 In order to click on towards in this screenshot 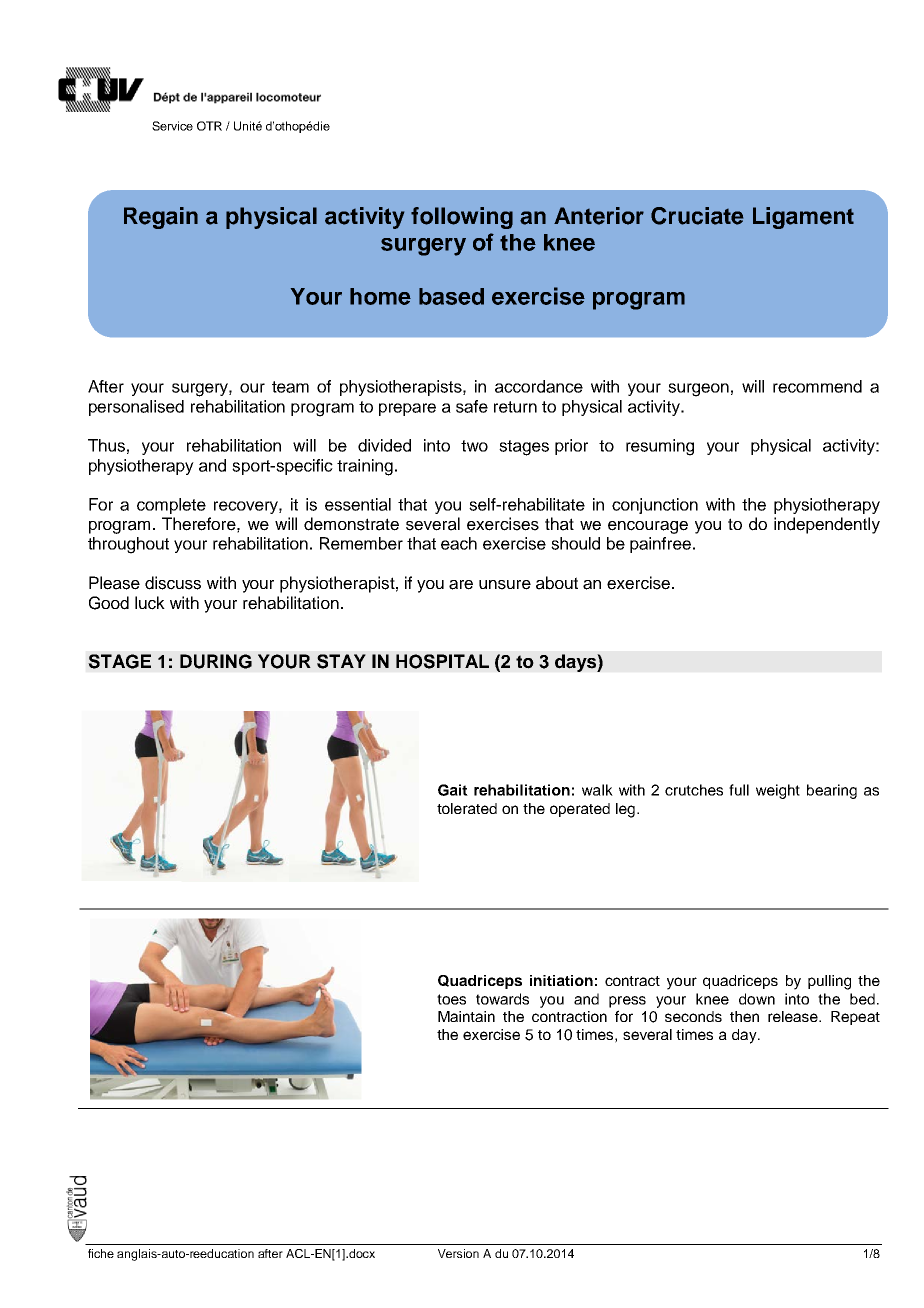, I will do `click(502, 999)`.
